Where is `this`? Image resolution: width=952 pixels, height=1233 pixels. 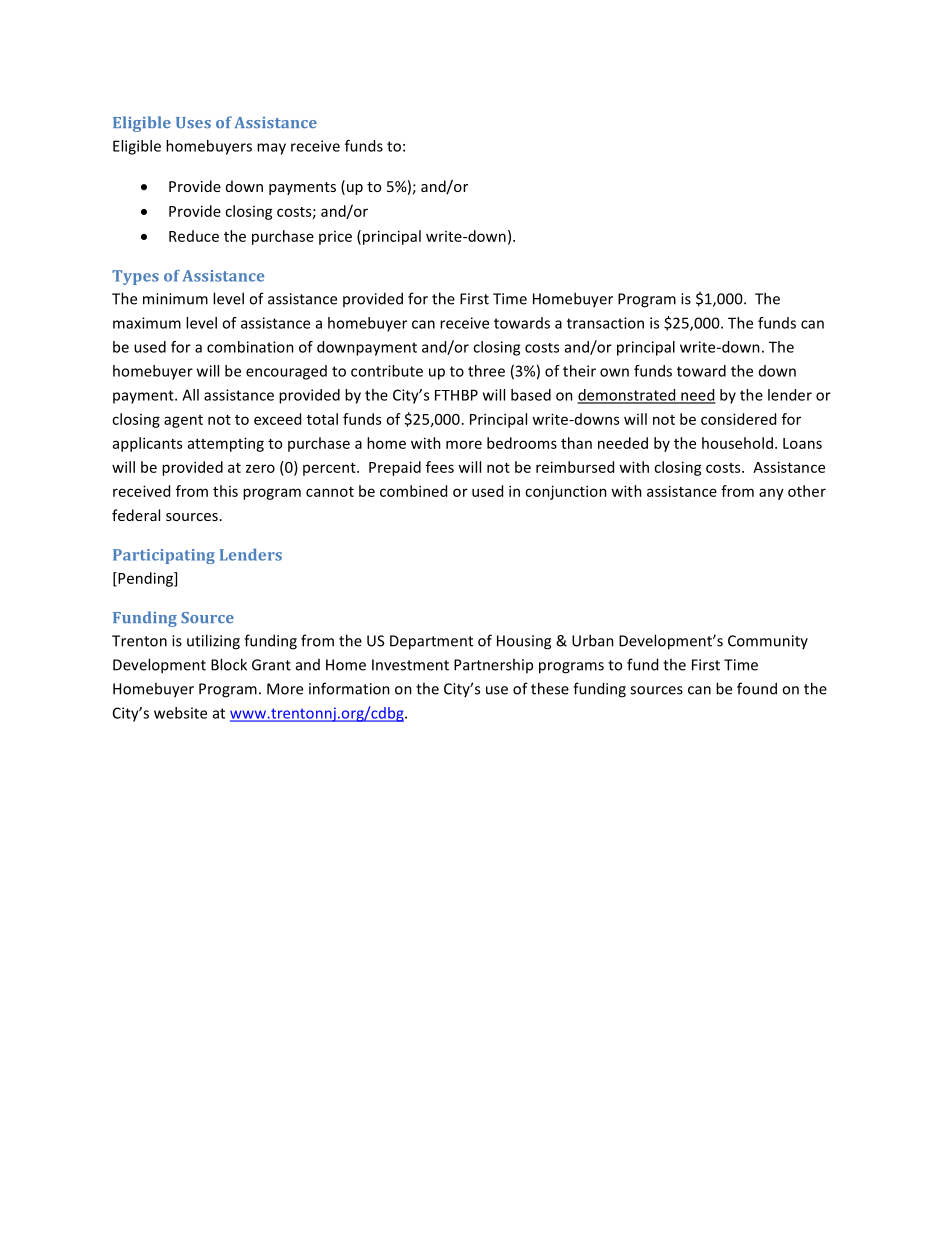 this is located at coordinates (225, 491).
